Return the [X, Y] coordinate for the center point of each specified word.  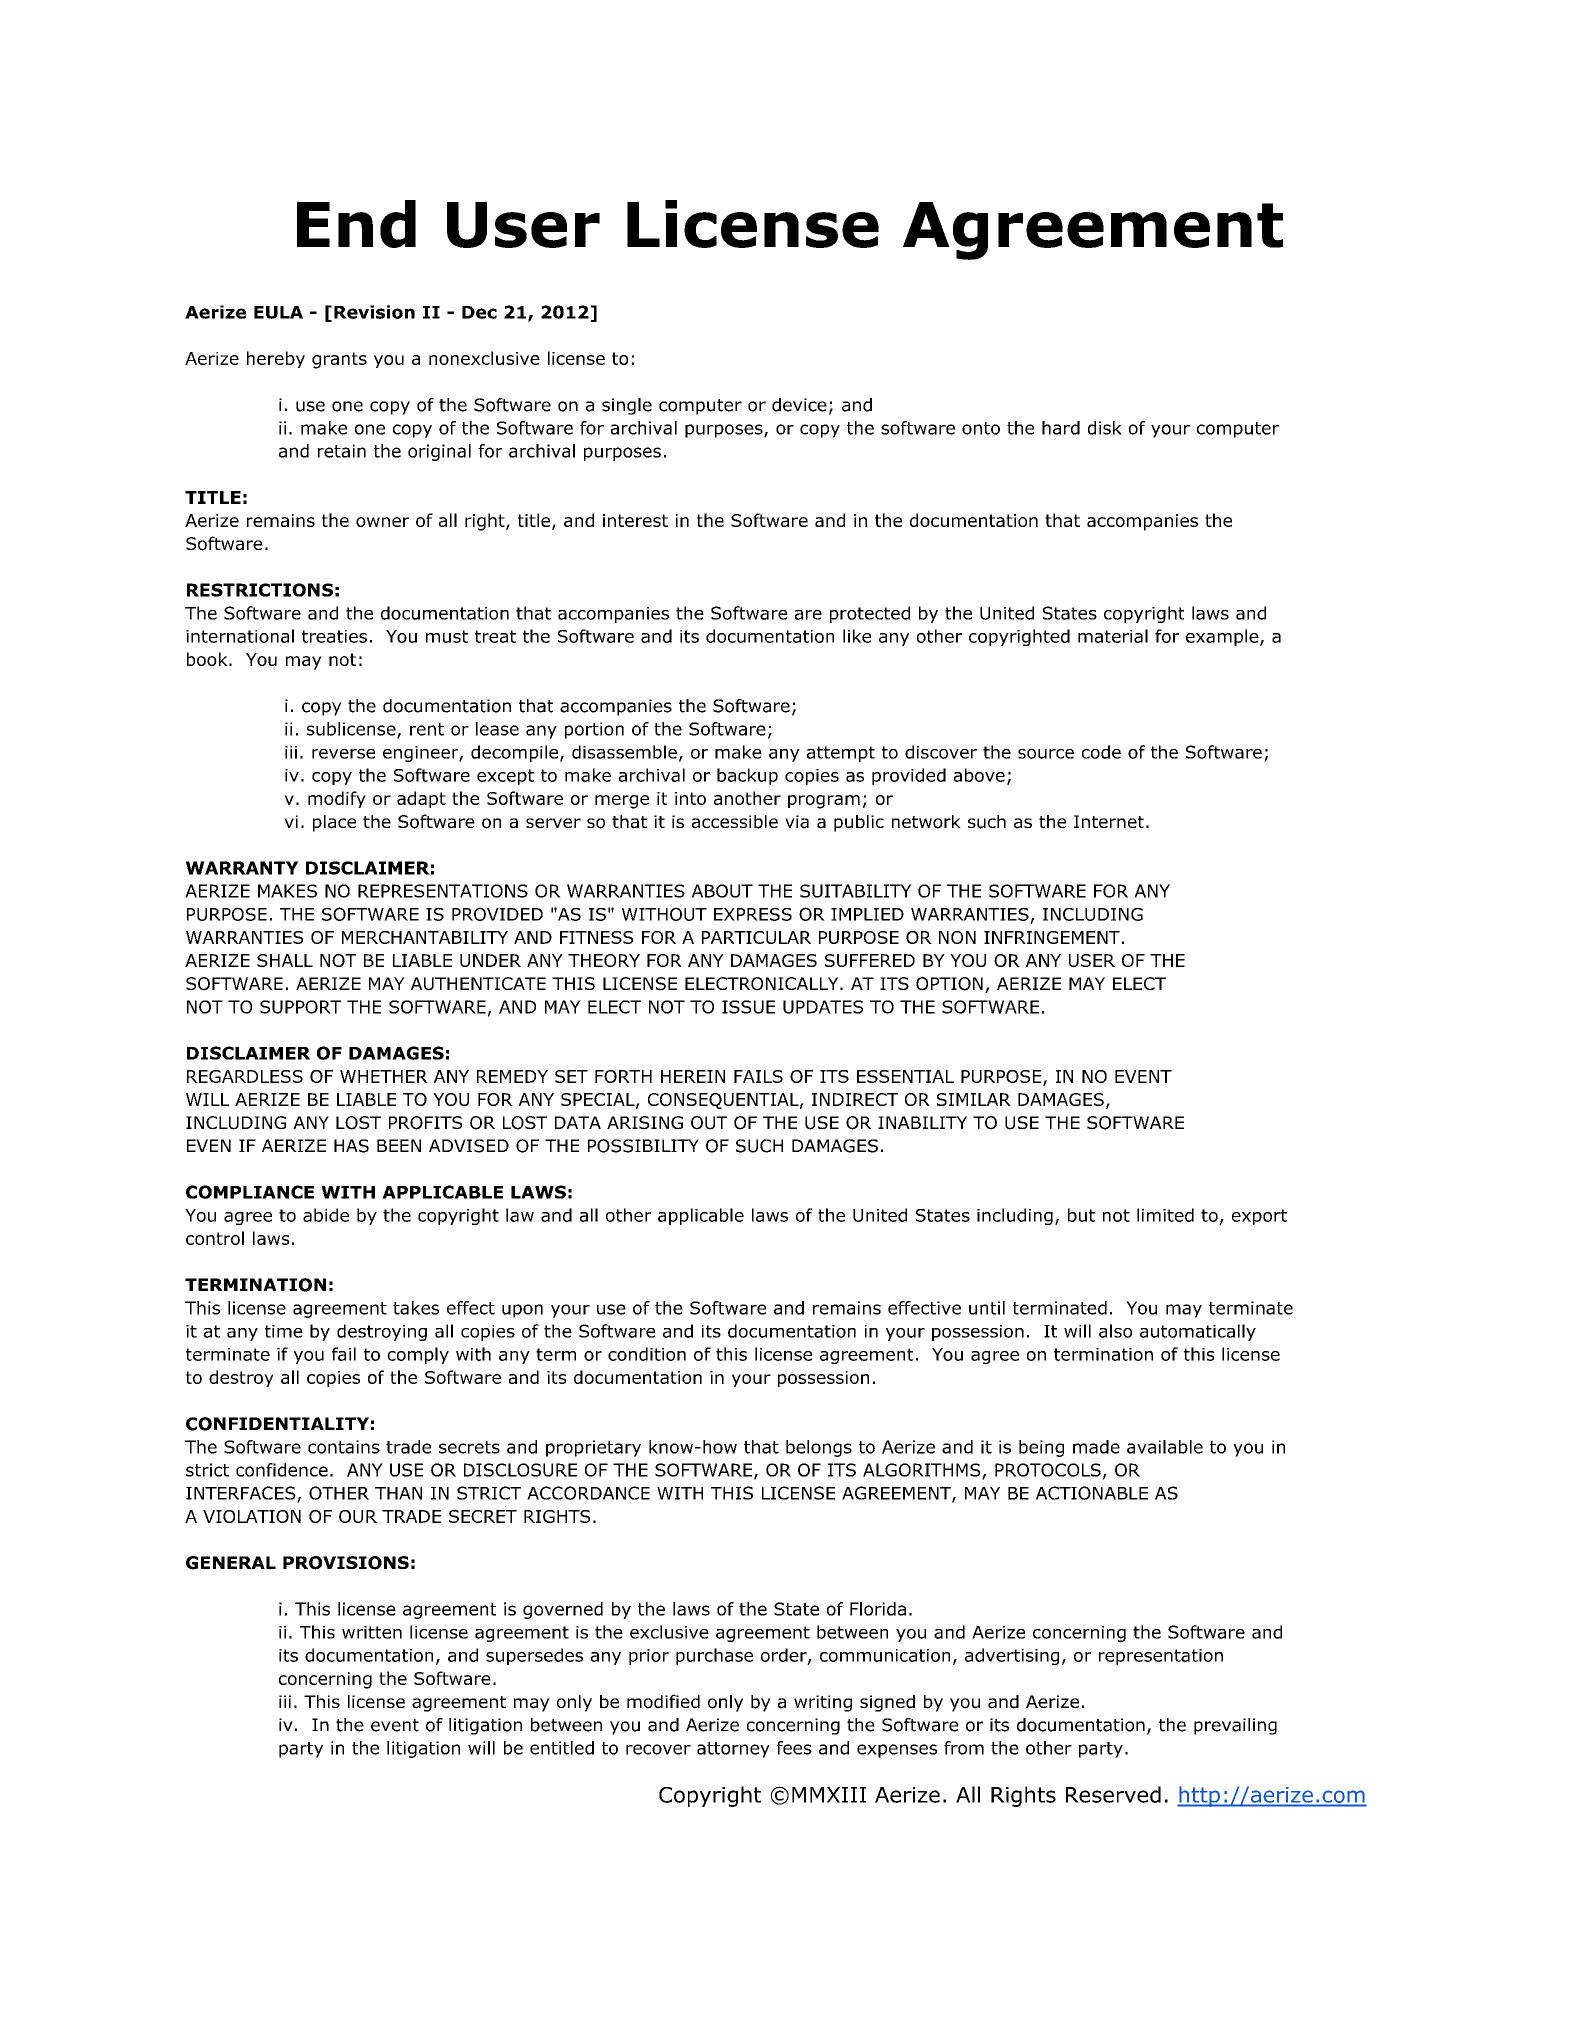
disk [1105, 428]
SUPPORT [300, 1007]
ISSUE [748, 1007]
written [372, 1632]
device [799, 405]
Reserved [1113, 1794]
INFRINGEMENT [1052, 937]
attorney [733, 1750]
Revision [374, 312]
